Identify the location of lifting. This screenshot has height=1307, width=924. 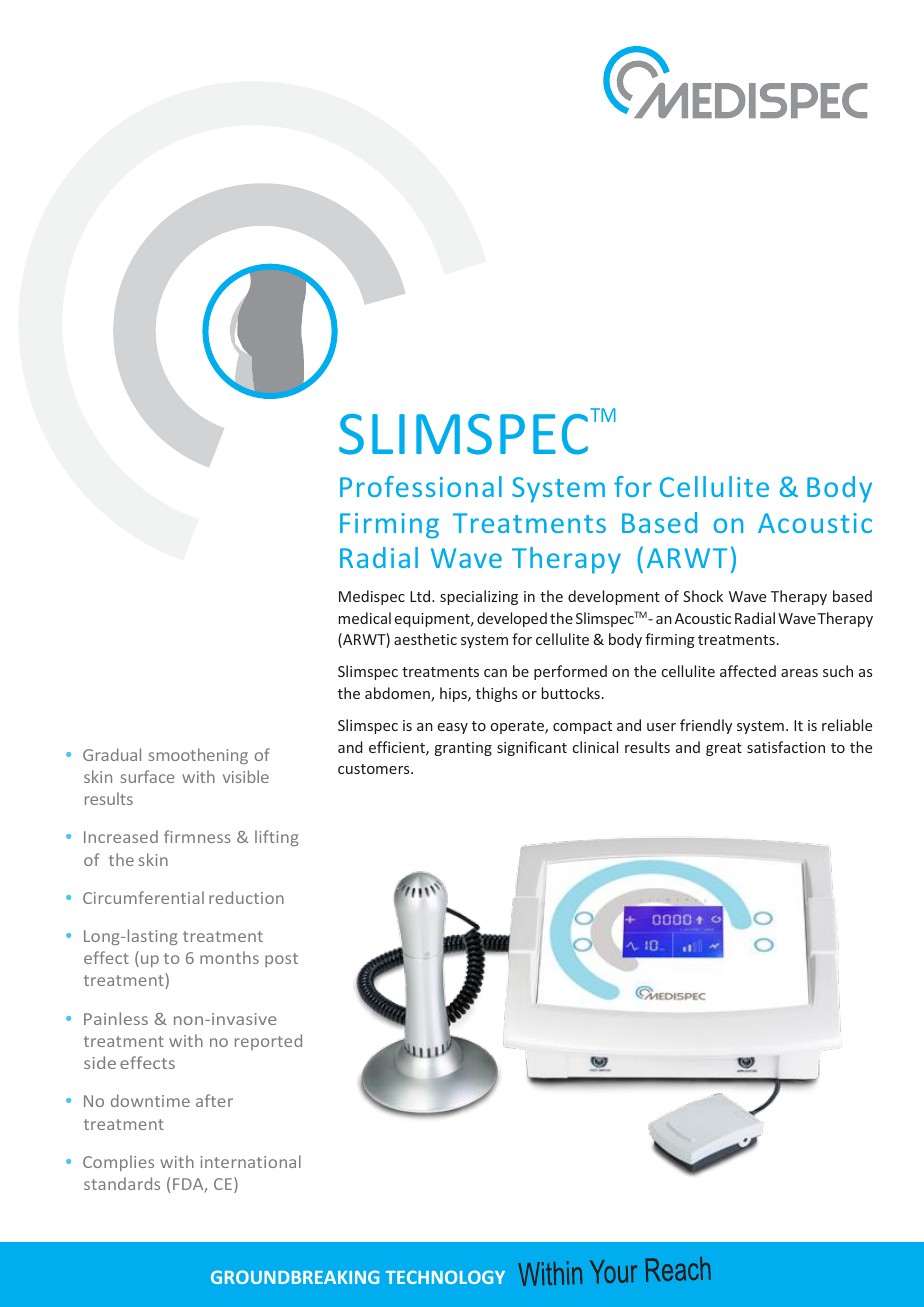
(276, 838).
